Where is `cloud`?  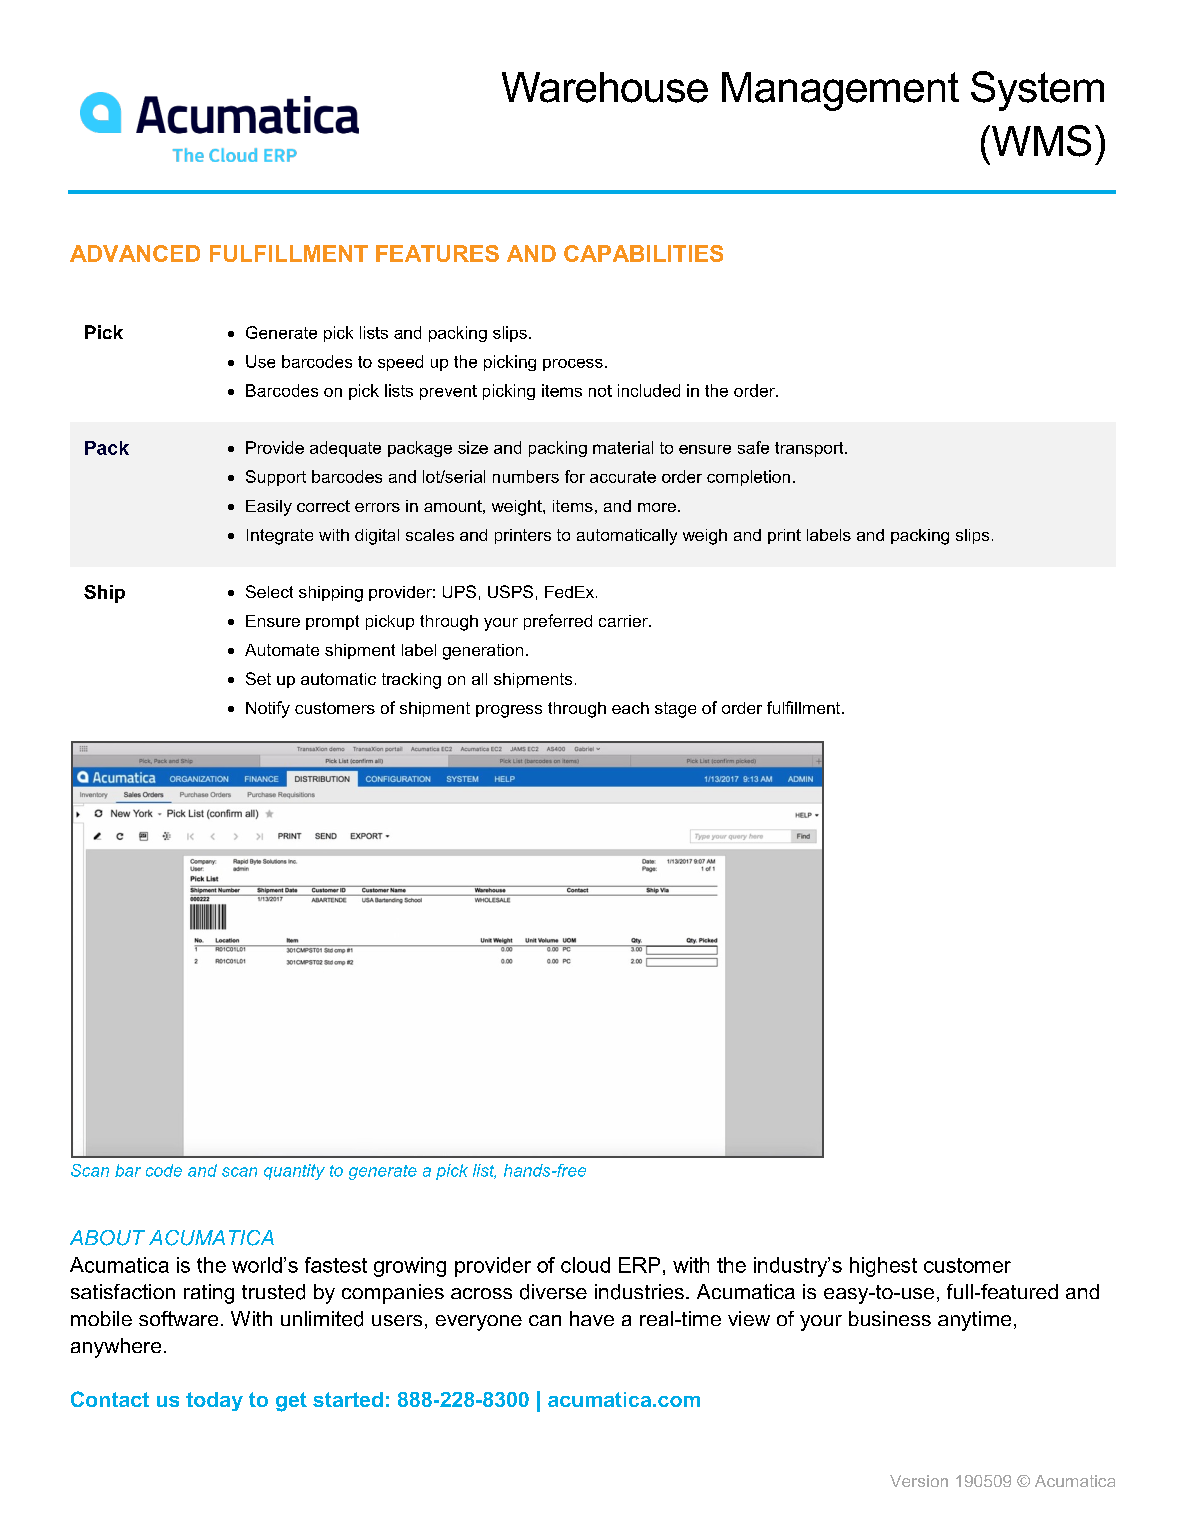
cloud is located at coordinates (585, 1265).
